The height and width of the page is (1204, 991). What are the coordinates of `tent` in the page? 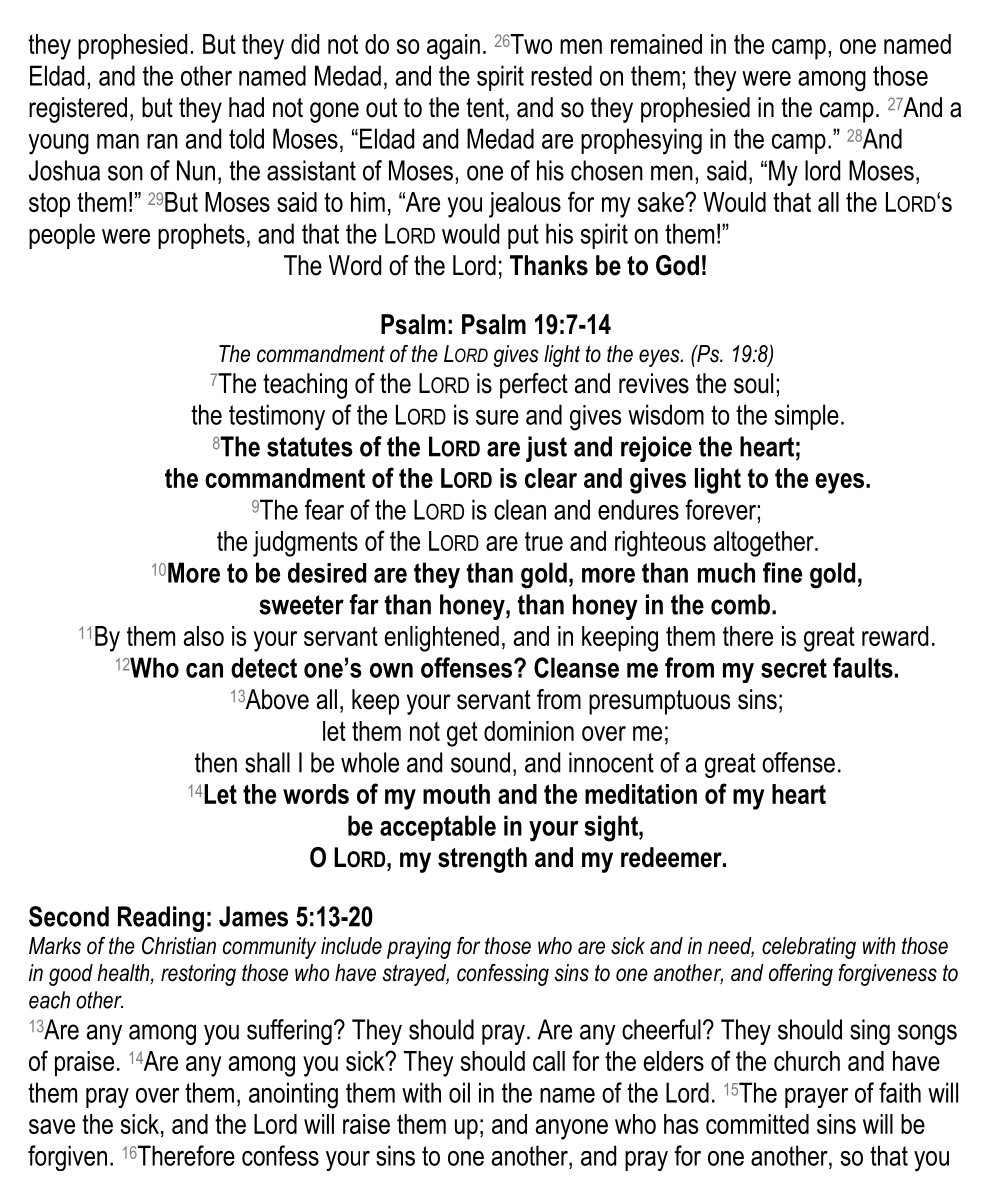 It's located at (485, 108).
